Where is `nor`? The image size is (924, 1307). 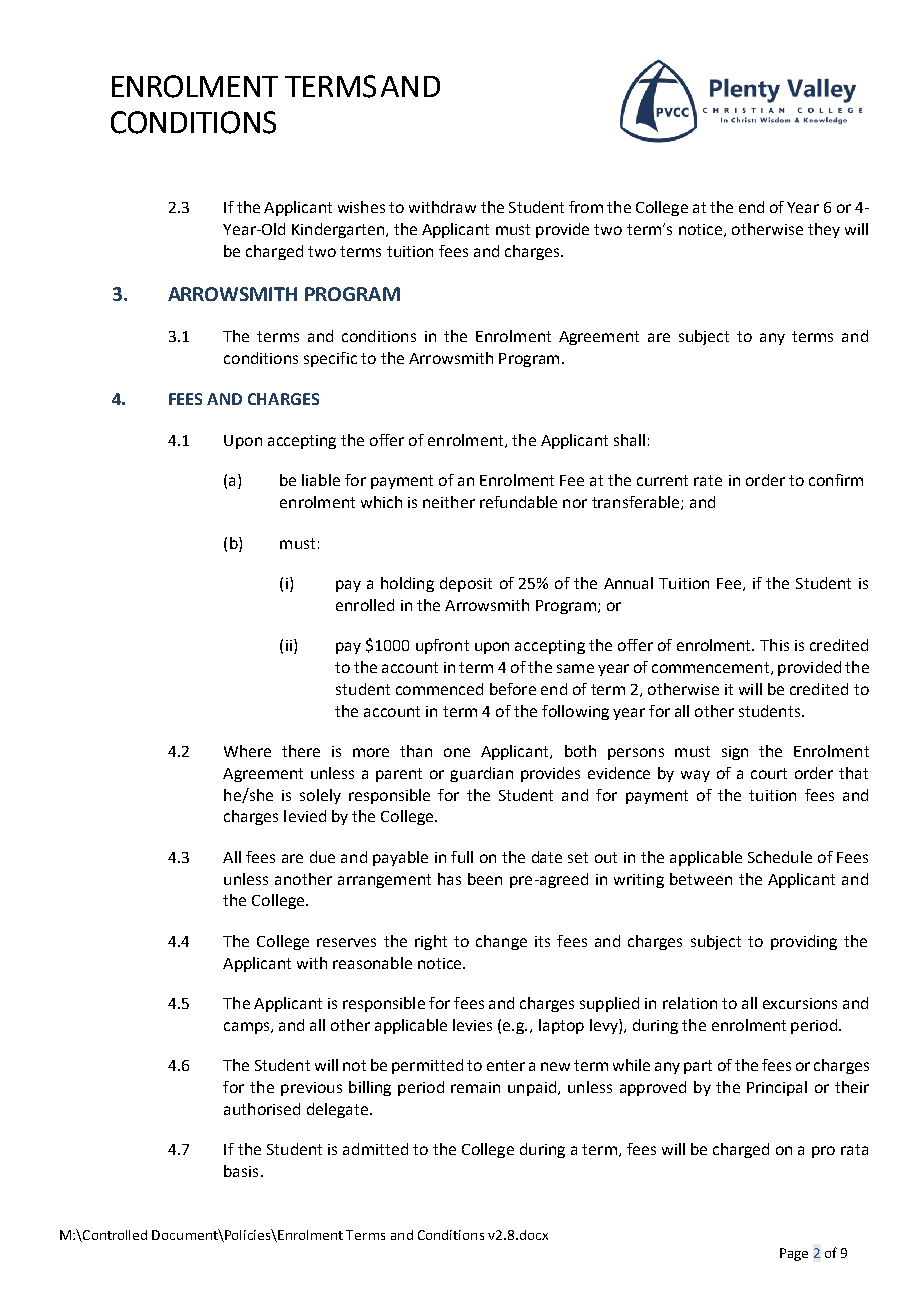 nor is located at coordinates (575, 503).
